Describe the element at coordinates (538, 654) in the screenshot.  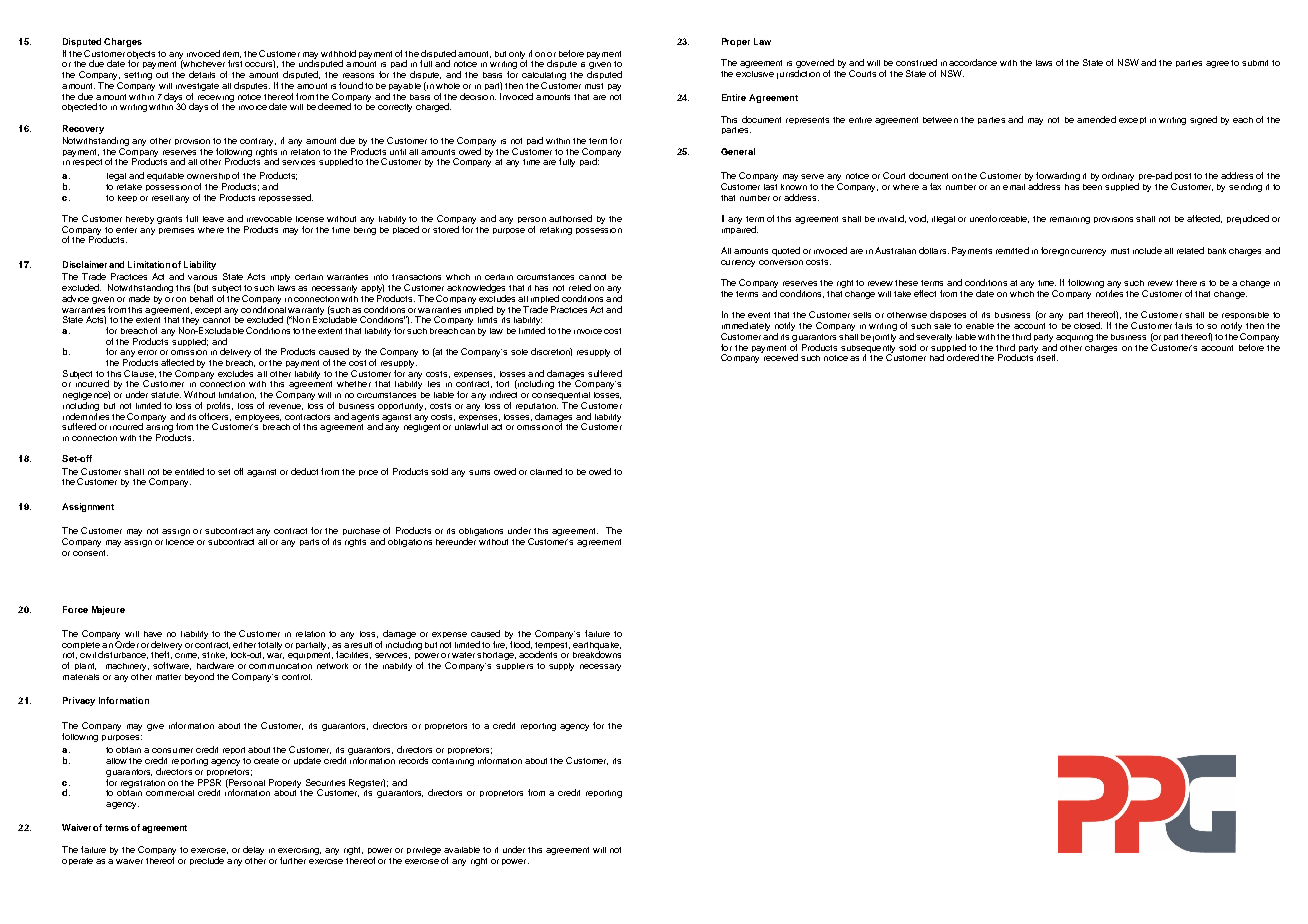
I see `accidents` at that location.
